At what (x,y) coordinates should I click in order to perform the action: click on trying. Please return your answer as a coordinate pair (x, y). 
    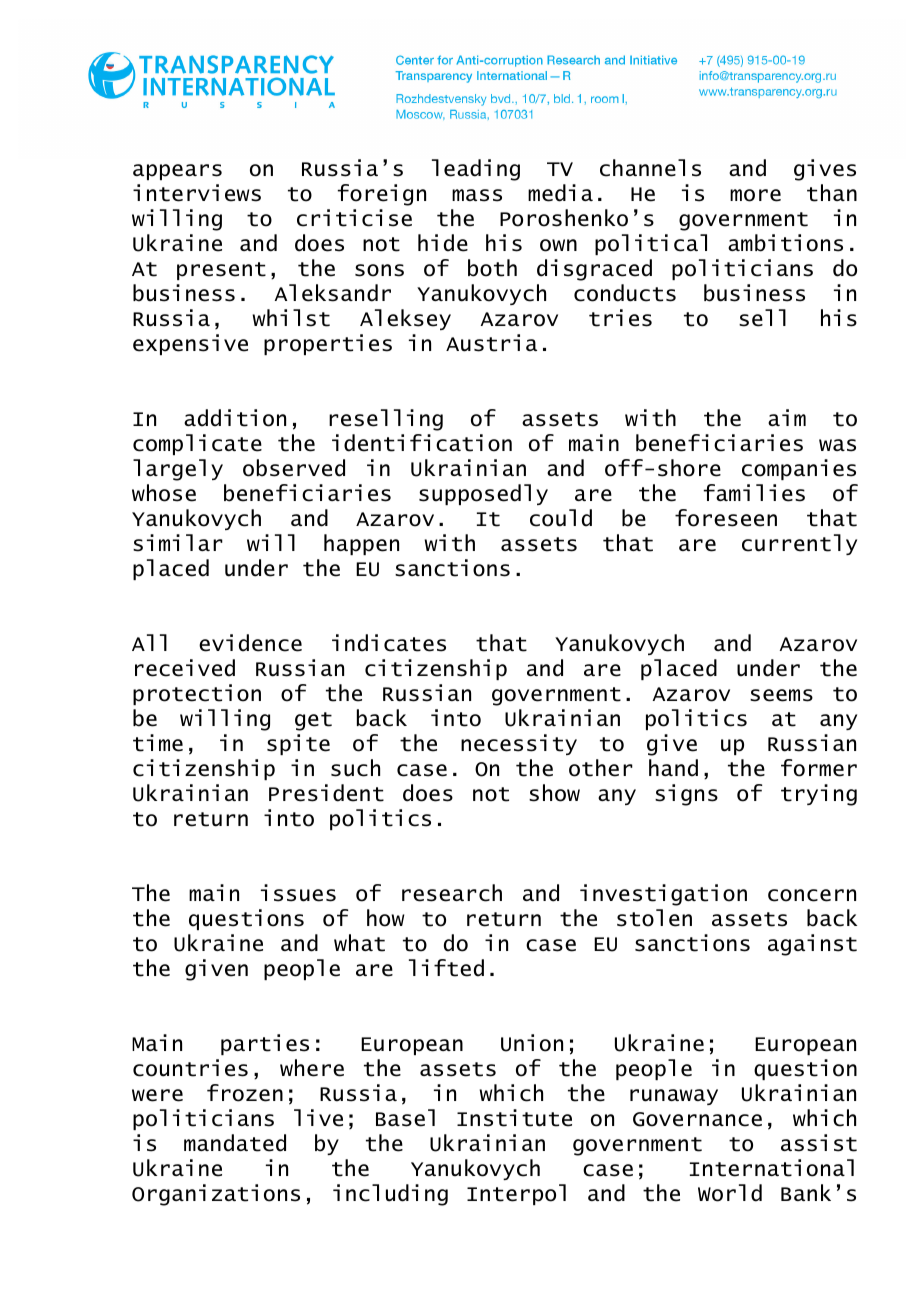
    Looking at the image, I should click on (819, 795).
